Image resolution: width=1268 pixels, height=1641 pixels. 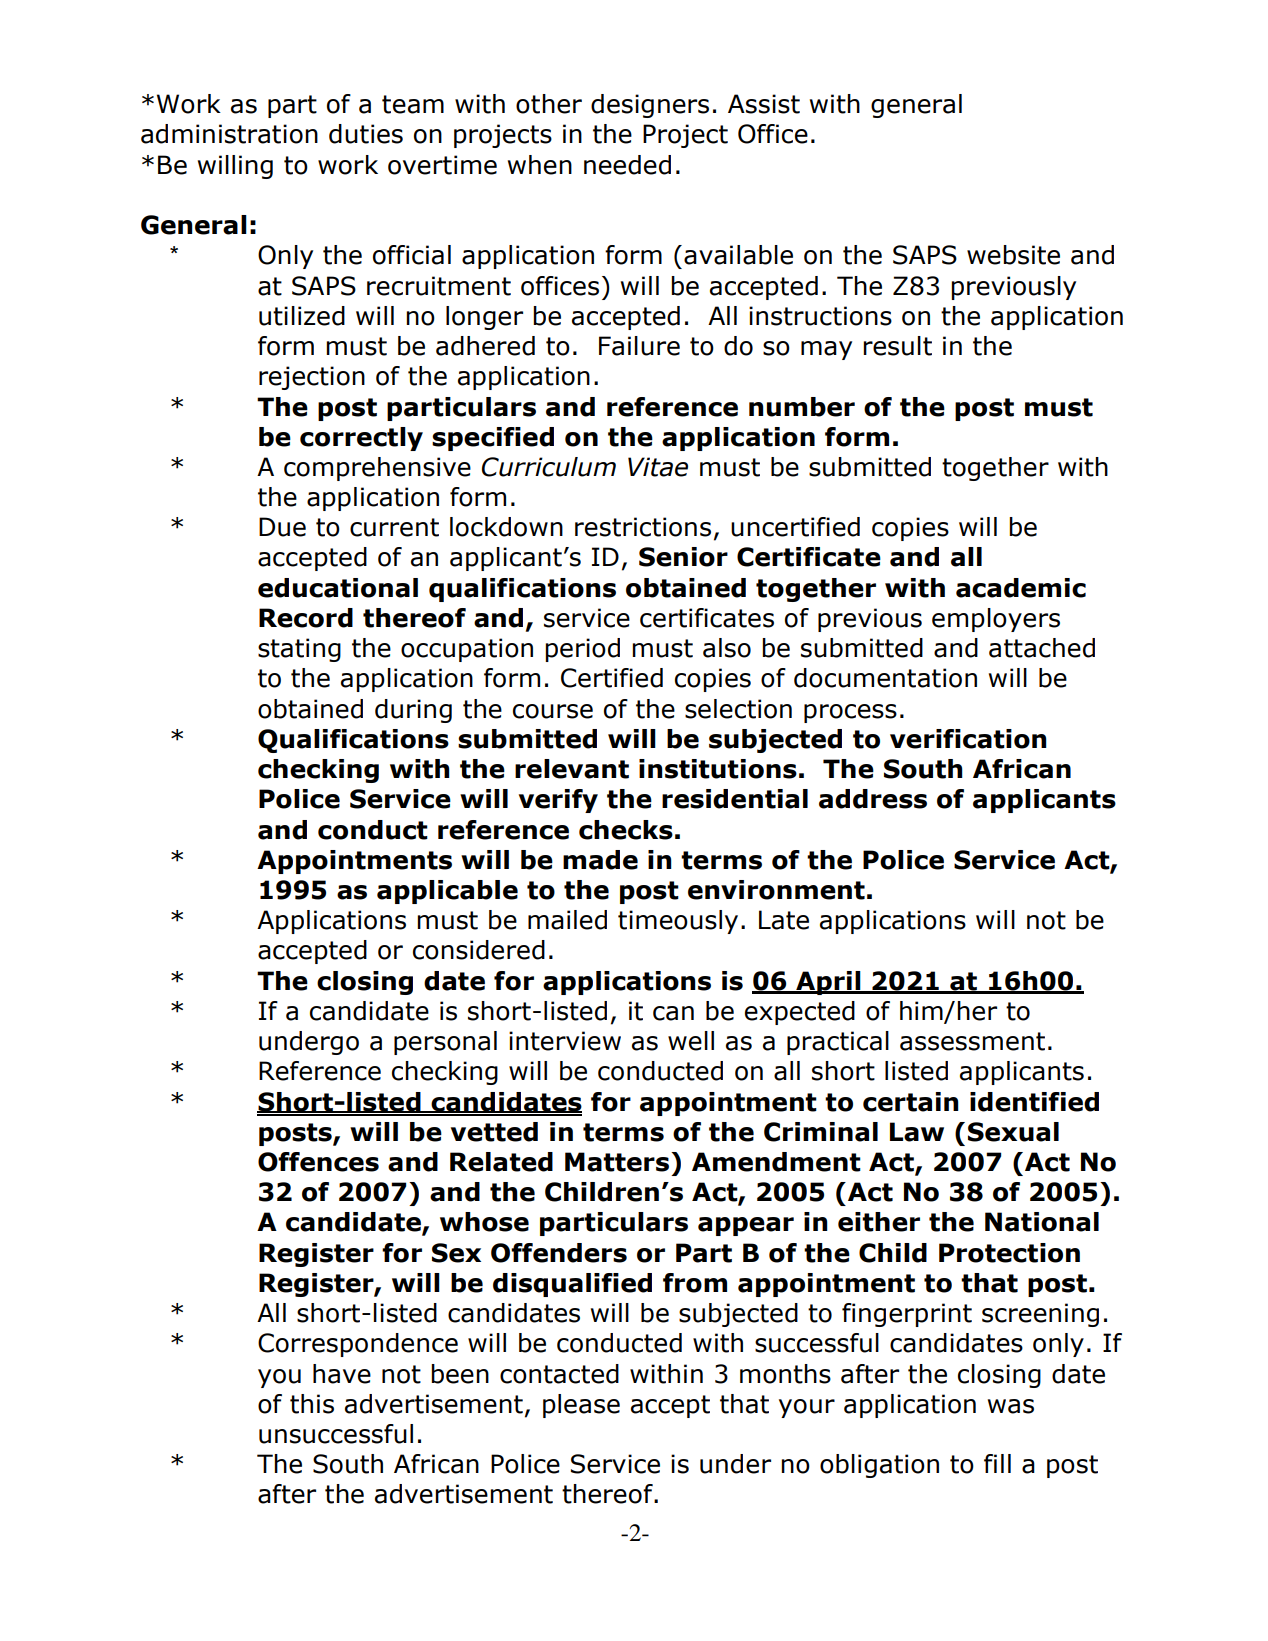 I want to click on Senior, so click(x=683, y=557).
